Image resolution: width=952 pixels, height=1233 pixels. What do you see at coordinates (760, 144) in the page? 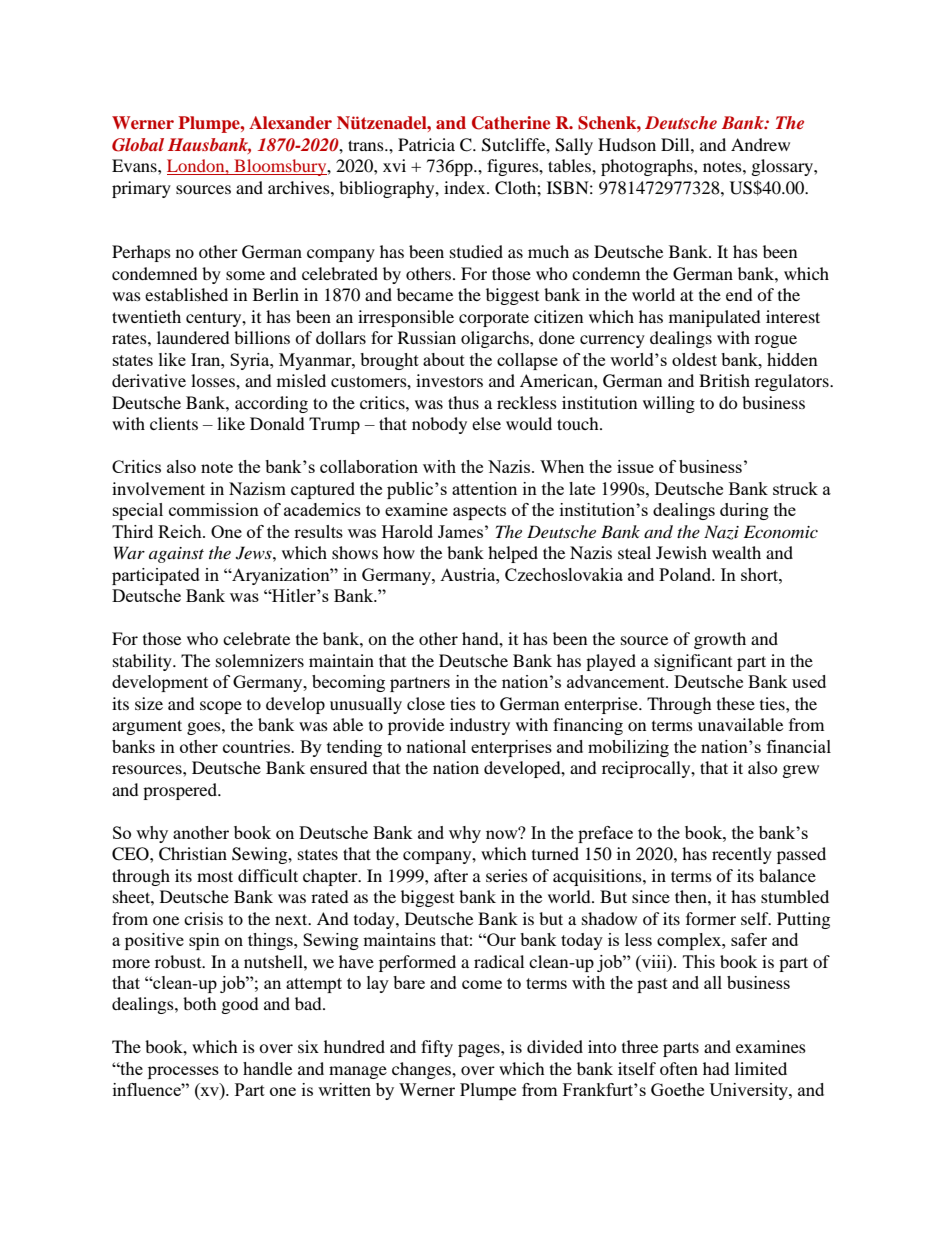
I see `Andrew` at bounding box center [760, 144].
